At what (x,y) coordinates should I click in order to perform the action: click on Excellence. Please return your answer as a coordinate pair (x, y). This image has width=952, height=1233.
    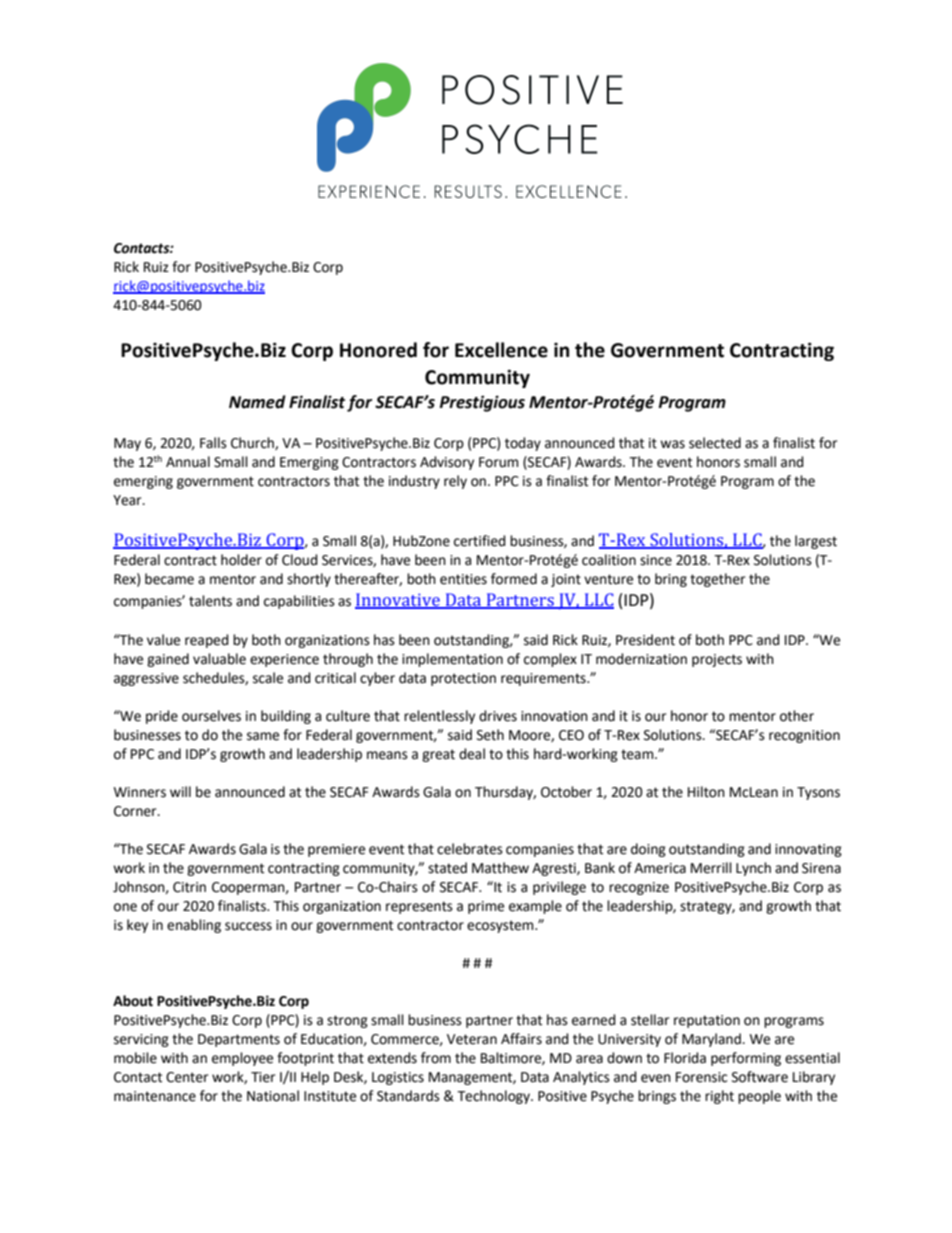
    Looking at the image, I should click on (501, 350).
